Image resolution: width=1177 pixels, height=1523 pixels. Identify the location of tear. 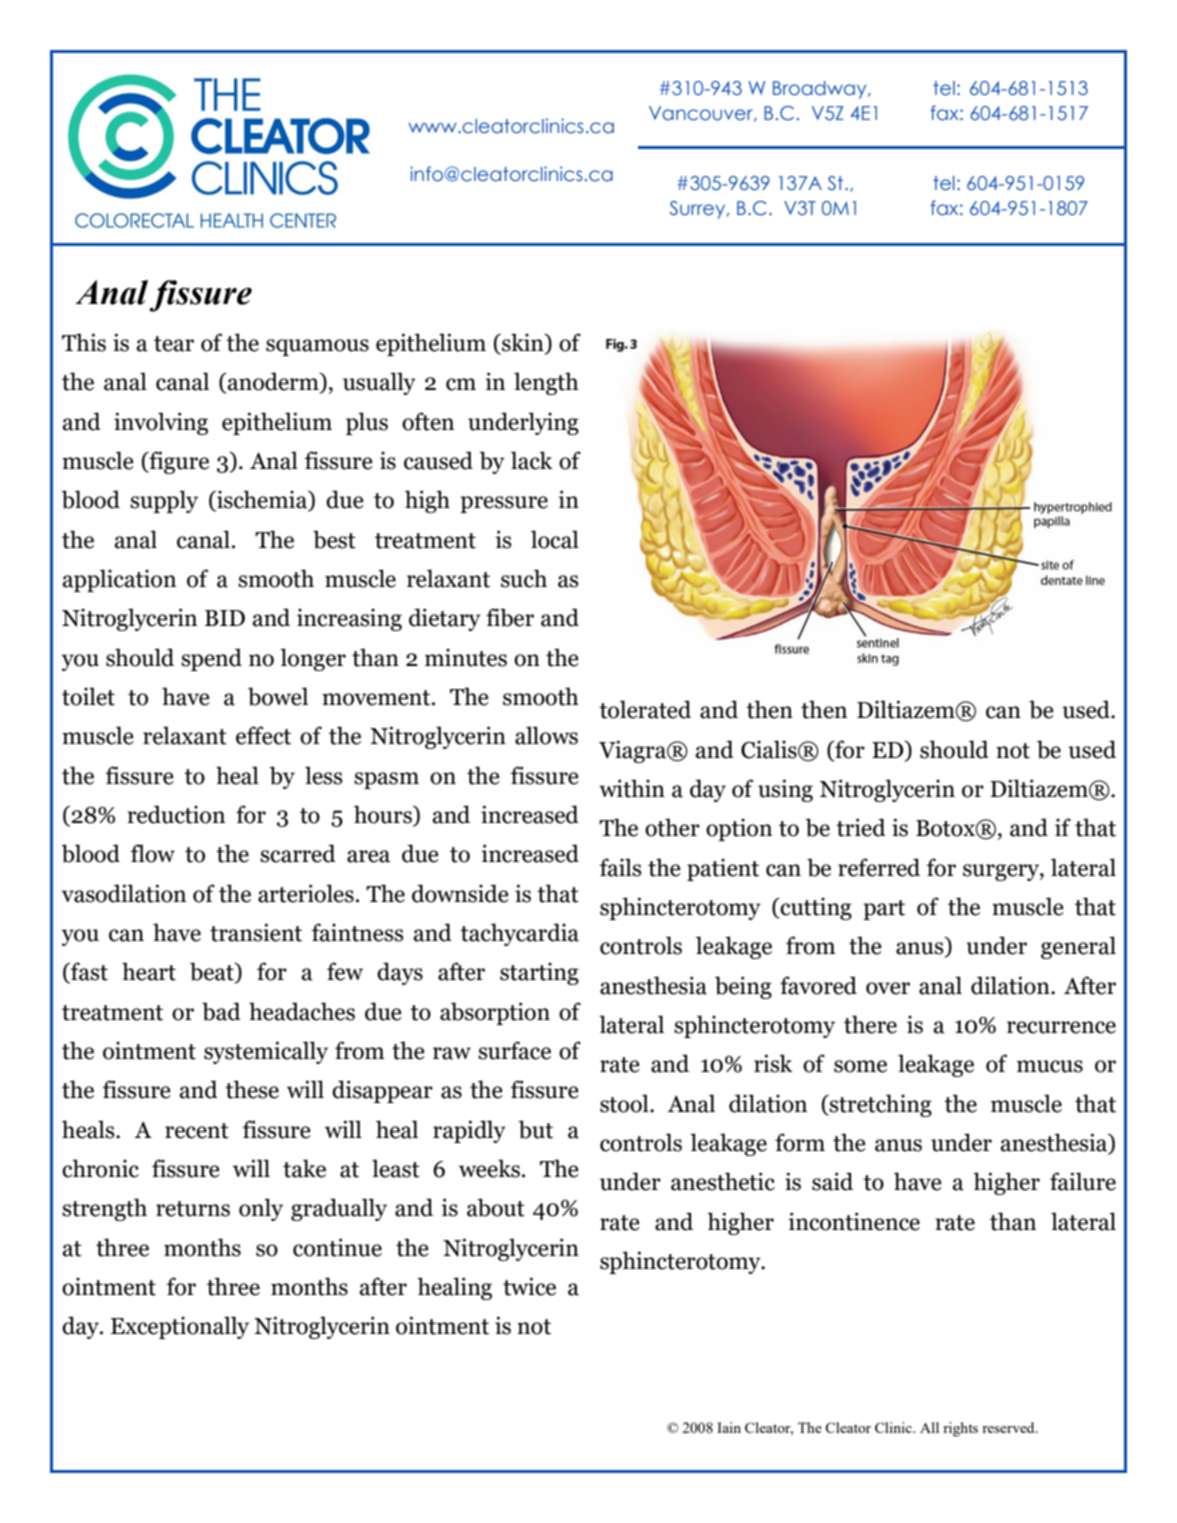
(174, 344).
